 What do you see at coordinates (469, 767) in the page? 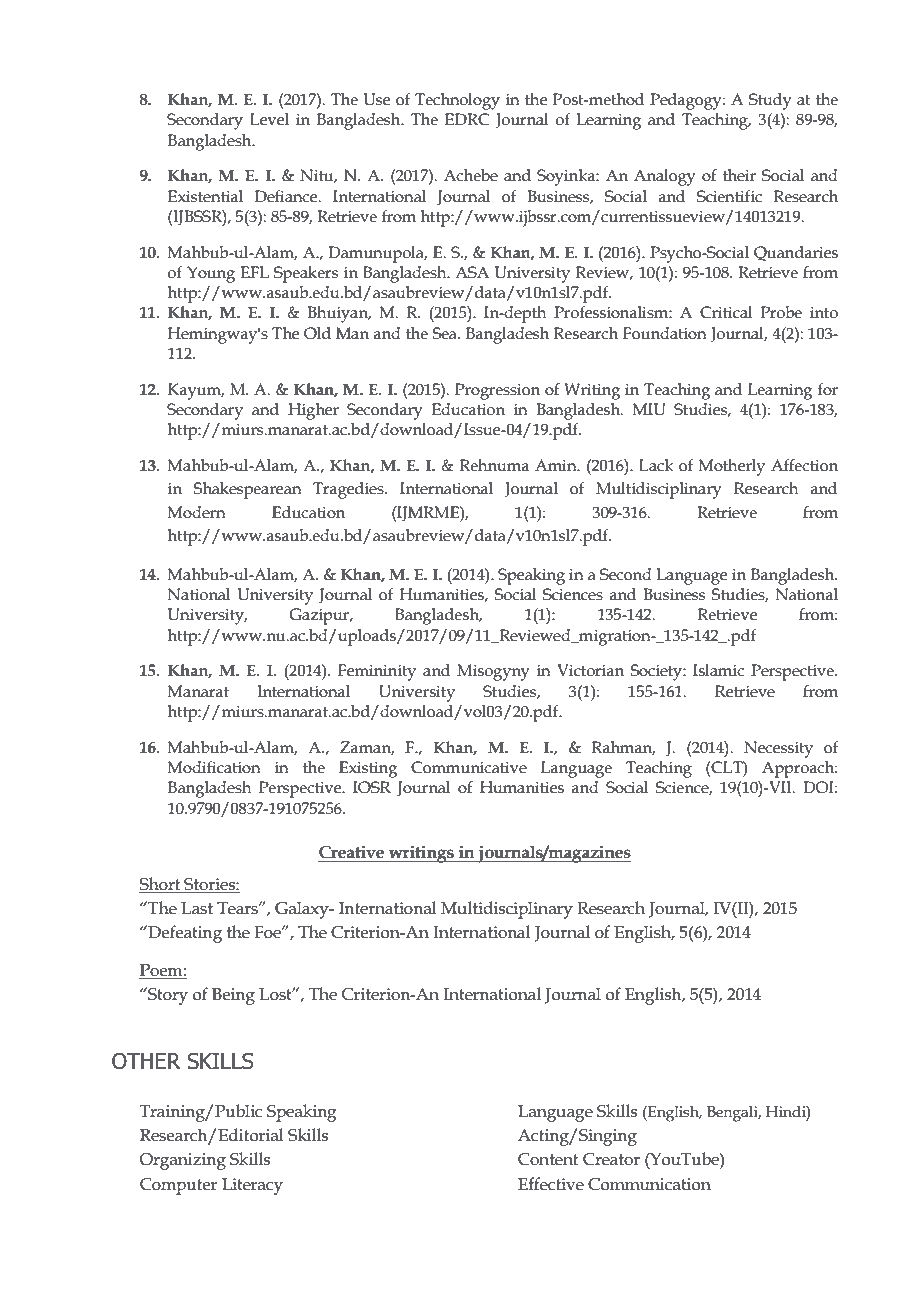
I see `Communicative` at bounding box center [469, 767].
